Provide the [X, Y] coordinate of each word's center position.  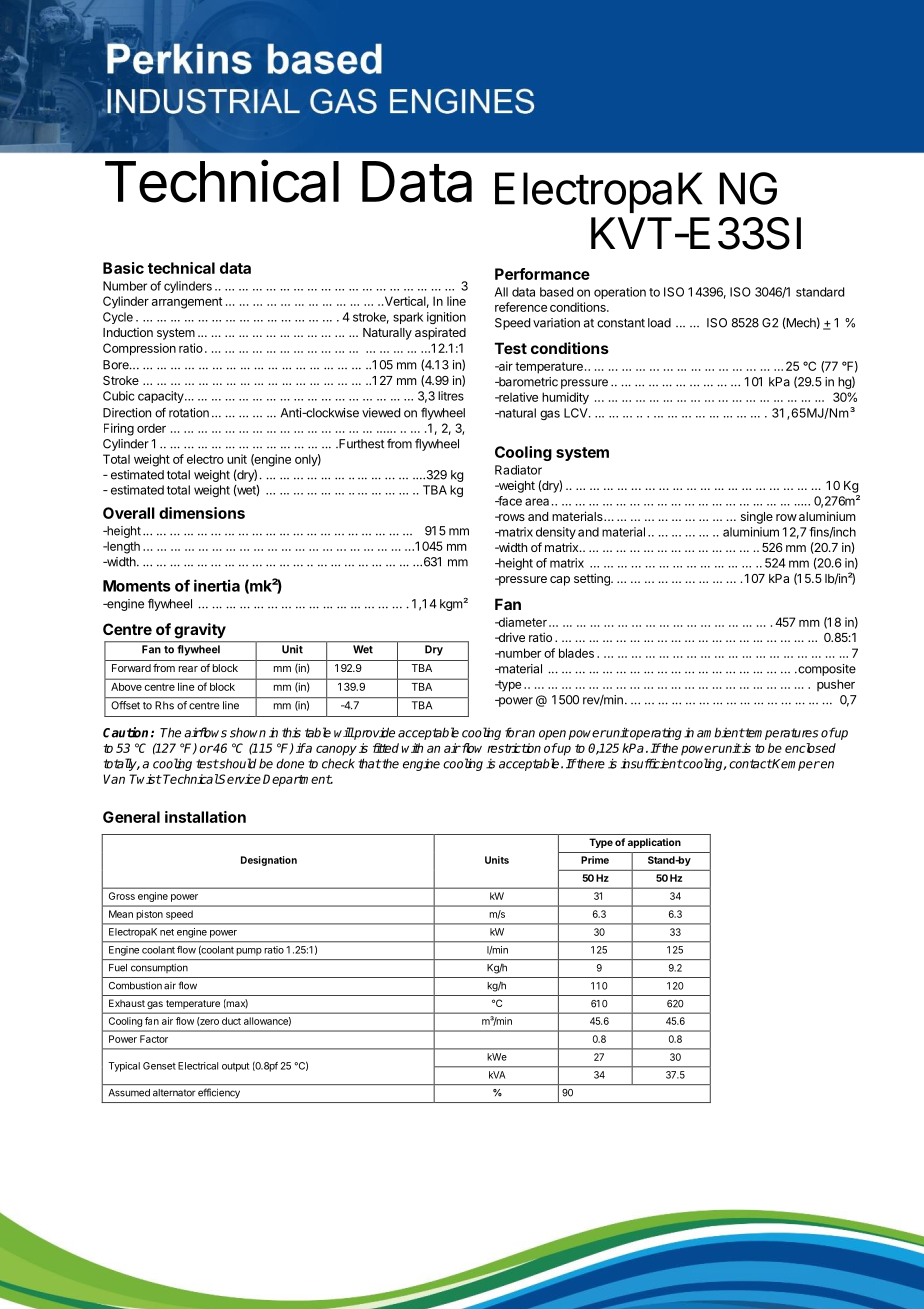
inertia [217, 585]
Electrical [198, 1066]
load [659, 323]
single [757, 517]
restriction [514, 748]
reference [521, 307]
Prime [595, 860]
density [556, 533]
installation [205, 817]
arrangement [187, 303]
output [235, 1067]
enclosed [810, 748]
